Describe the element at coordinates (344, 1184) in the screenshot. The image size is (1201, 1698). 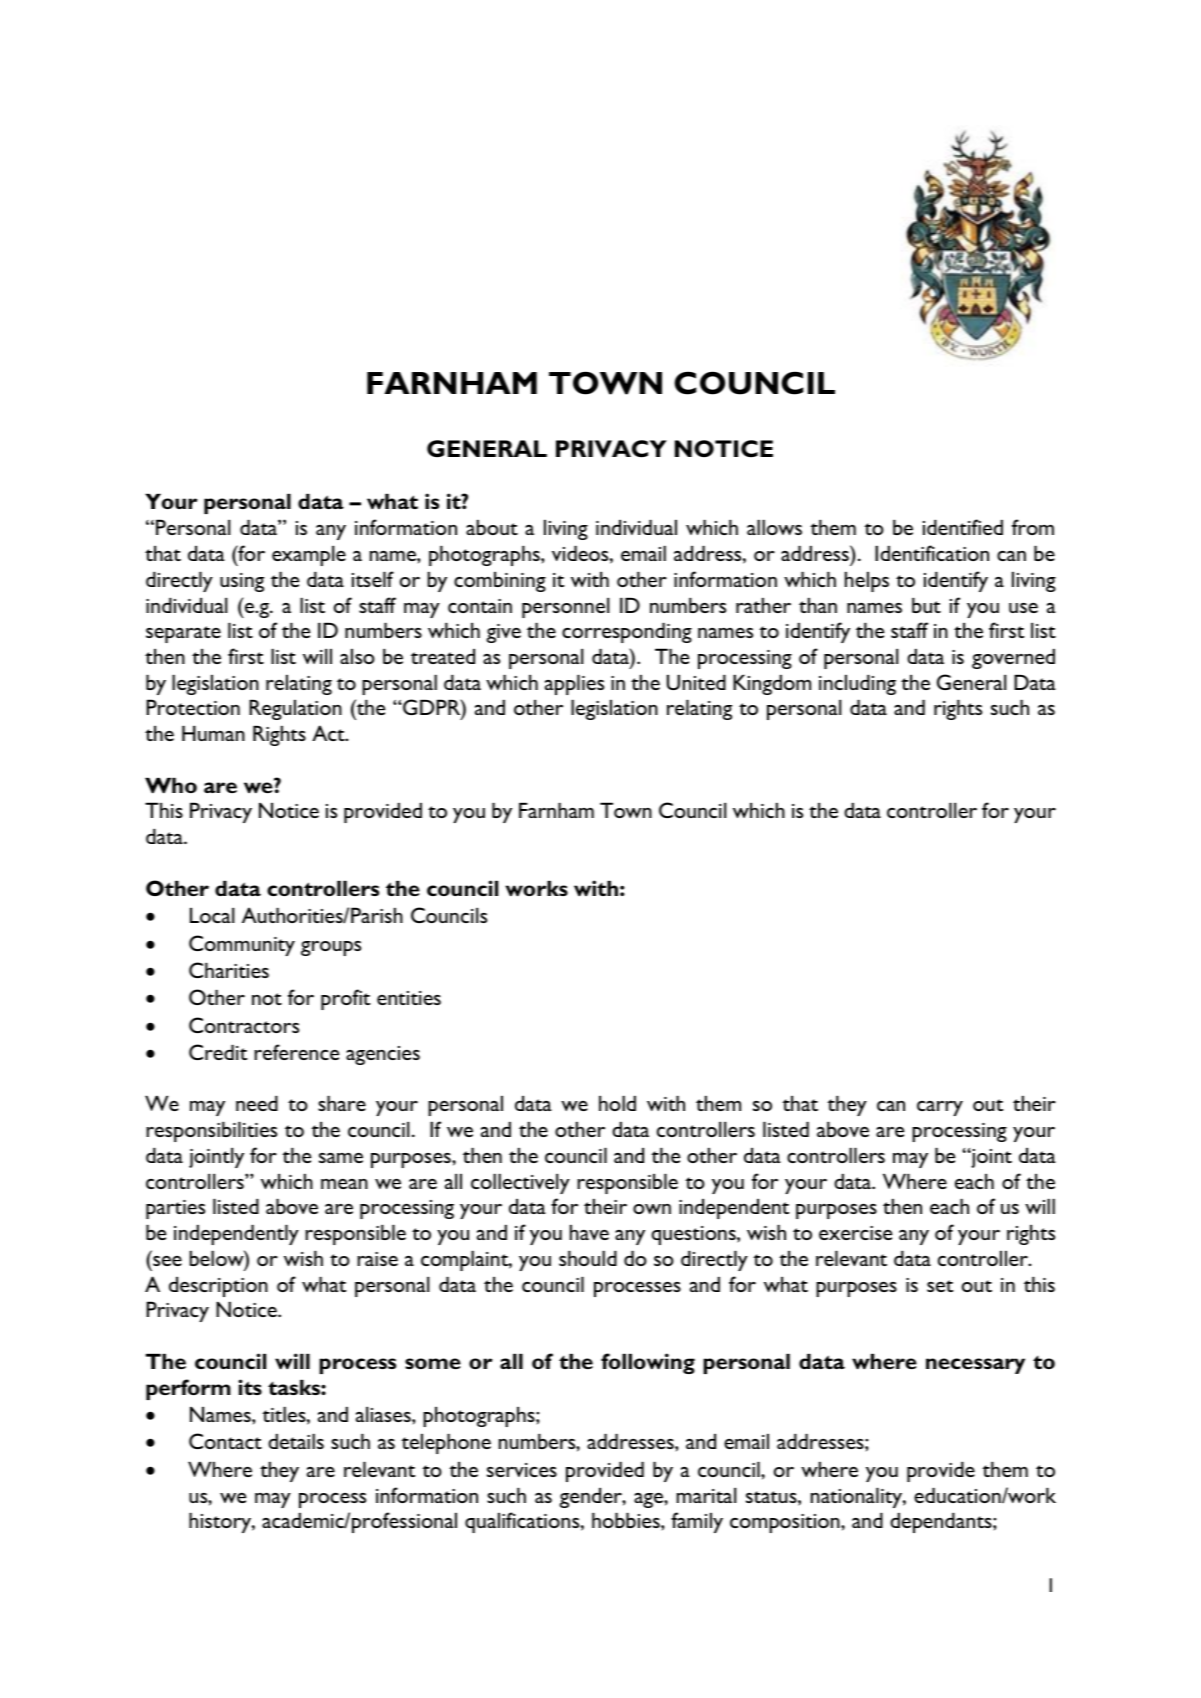
I see `mean` at that location.
